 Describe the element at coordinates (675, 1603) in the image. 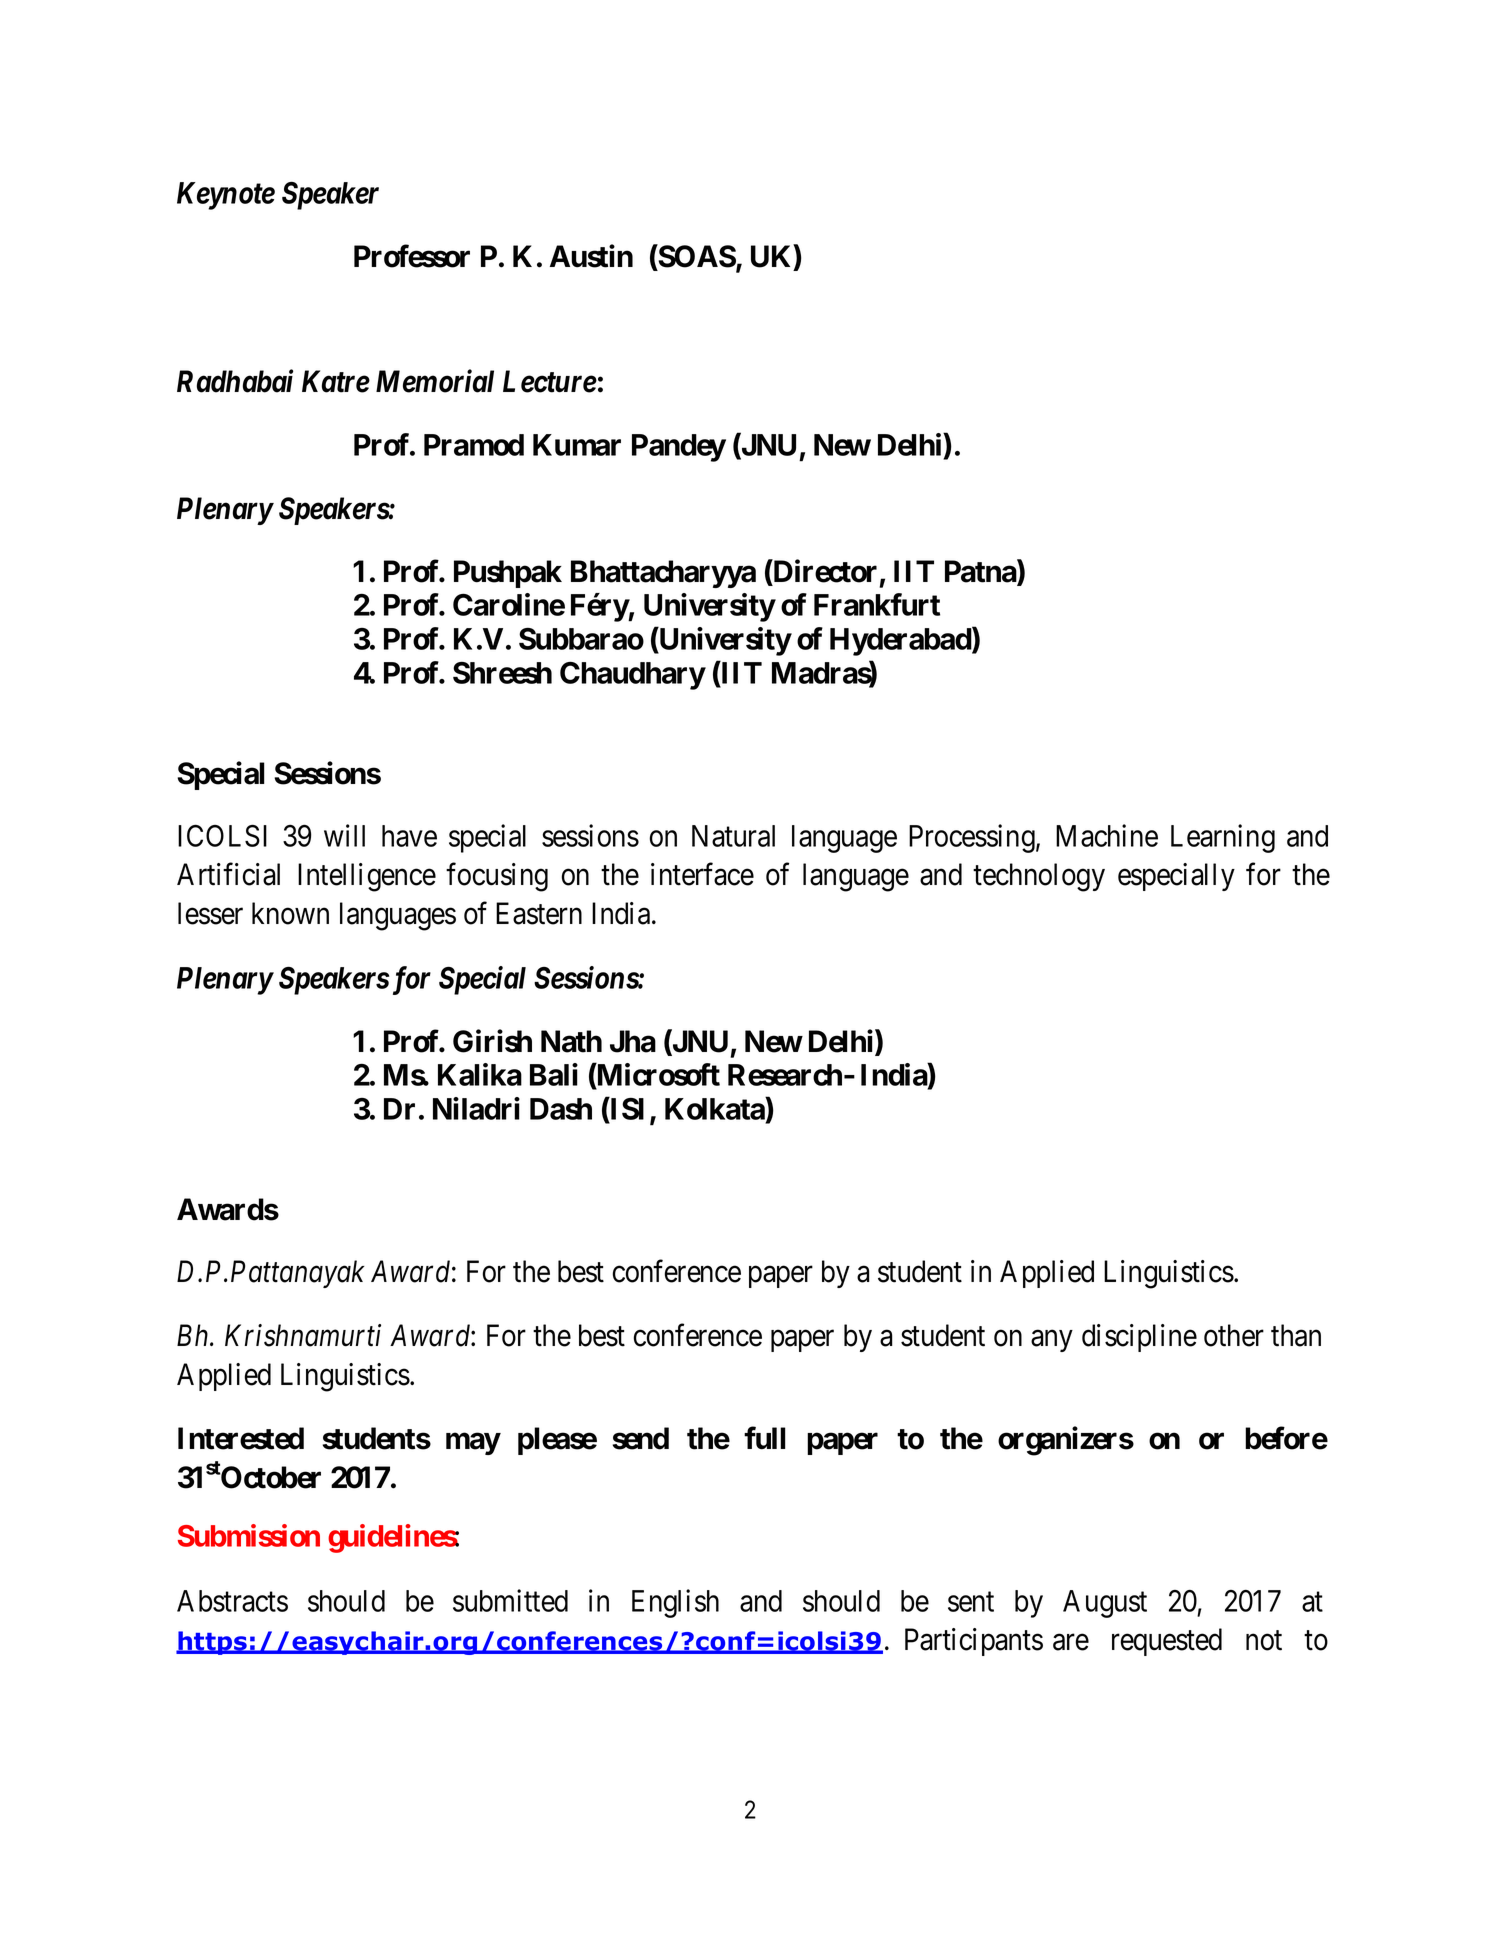

I see `English` at that location.
